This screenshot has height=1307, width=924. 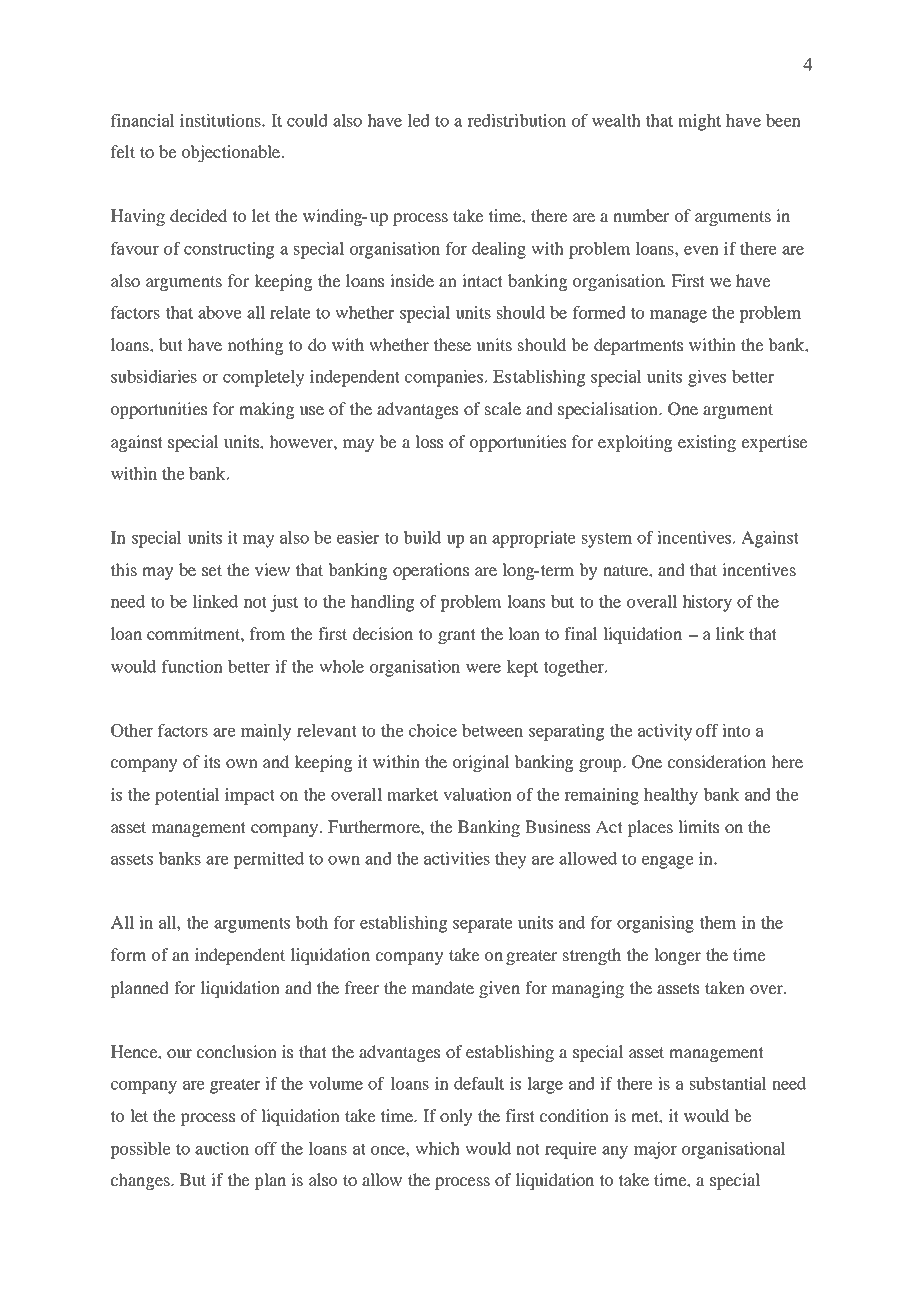 What do you see at coordinates (477, 794) in the screenshot?
I see `valuation` at bounding box center [477, 794].
